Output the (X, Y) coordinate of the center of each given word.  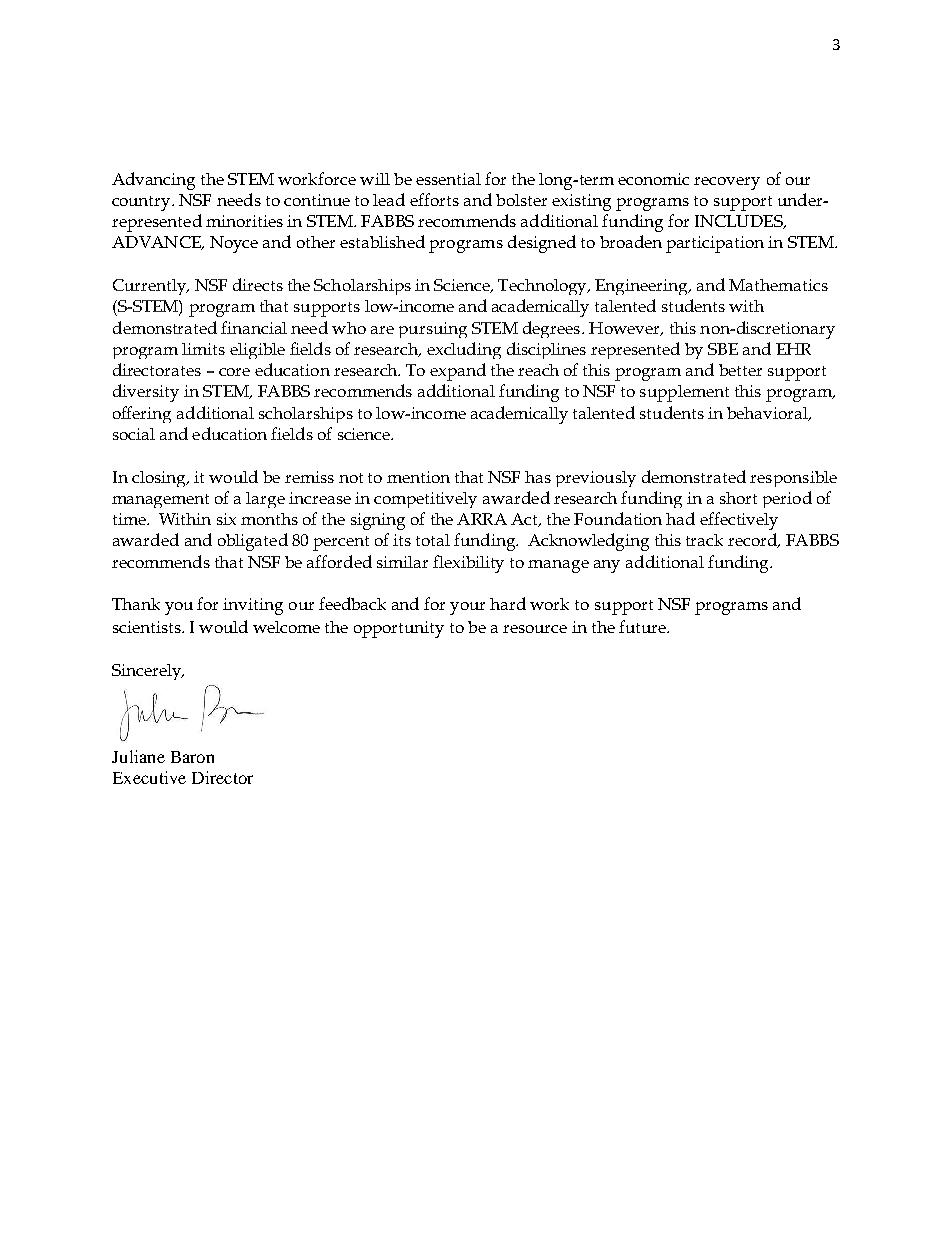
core (234, 372)
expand (458, 372)
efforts (434, 199)
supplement (684, 393)
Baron (192, 757)
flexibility (468, 564)
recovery (727, 183)
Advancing (153, 181)
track (704, 540)
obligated (253, 542)
